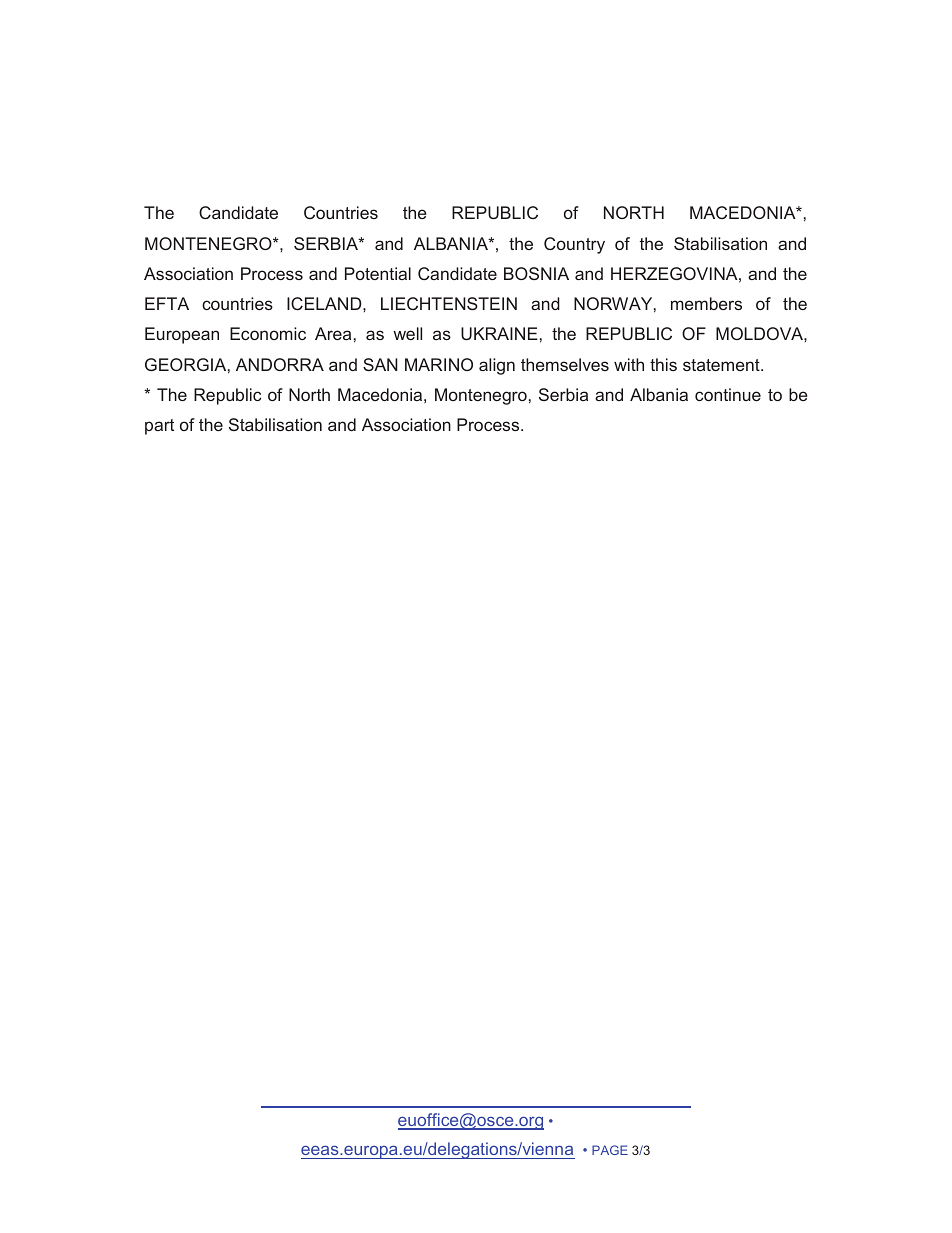 The width and height of the screenshot is (952, 1233). Describe the element at coordinates (663, 364) in the screenshot. I see `this` at that location.
